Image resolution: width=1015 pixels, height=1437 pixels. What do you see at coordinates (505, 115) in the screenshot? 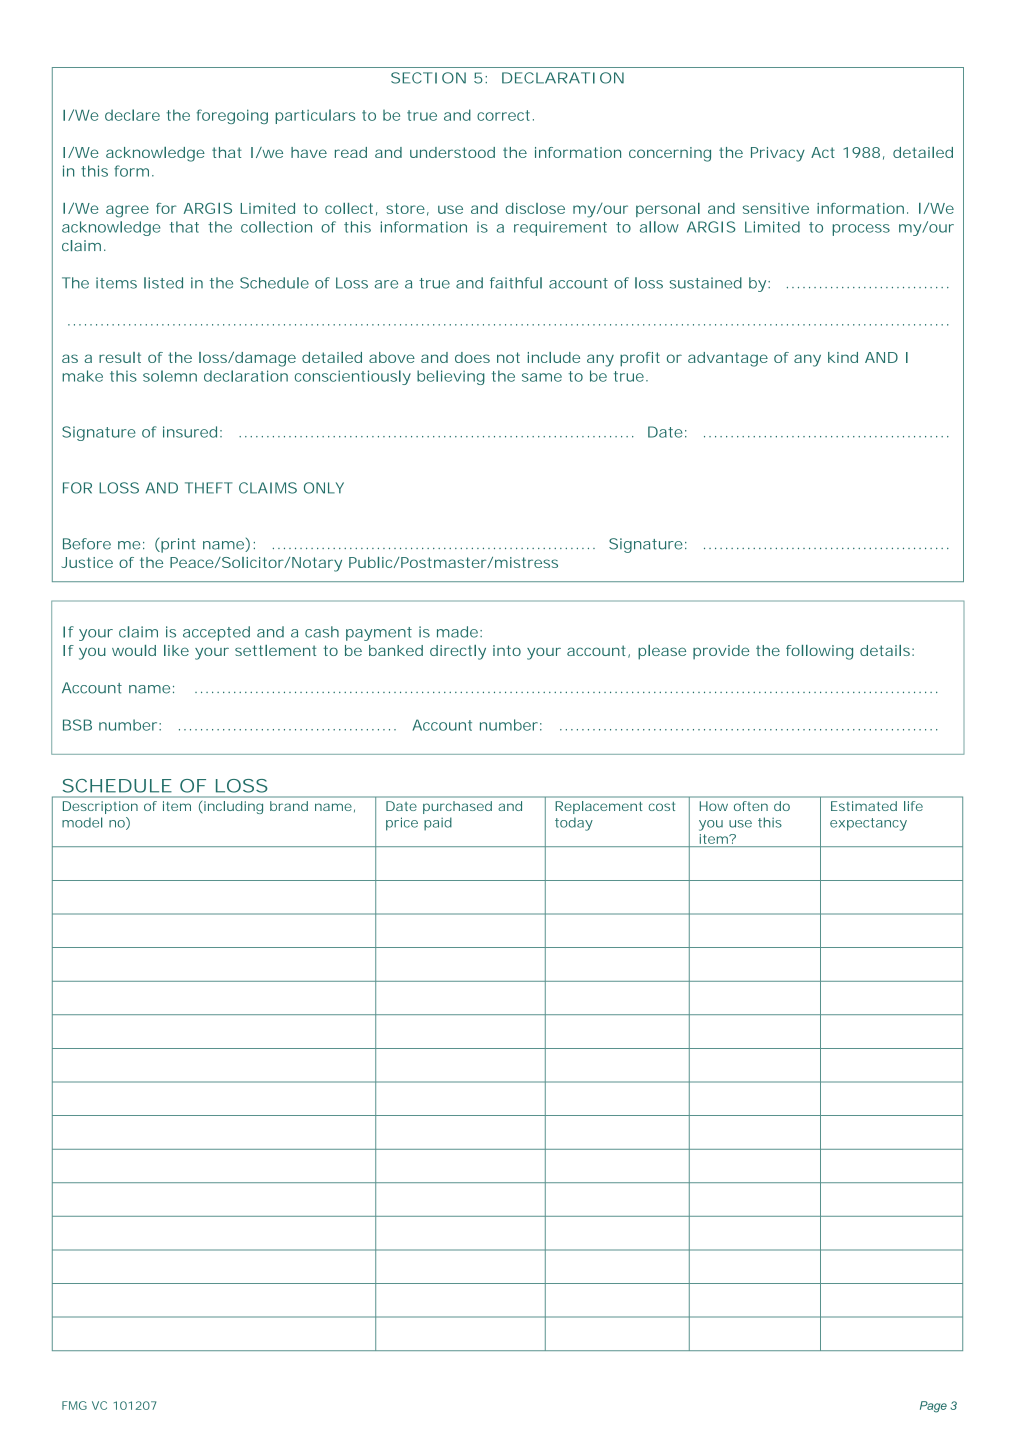
I see `correct` at bounding box center [505, 115].
